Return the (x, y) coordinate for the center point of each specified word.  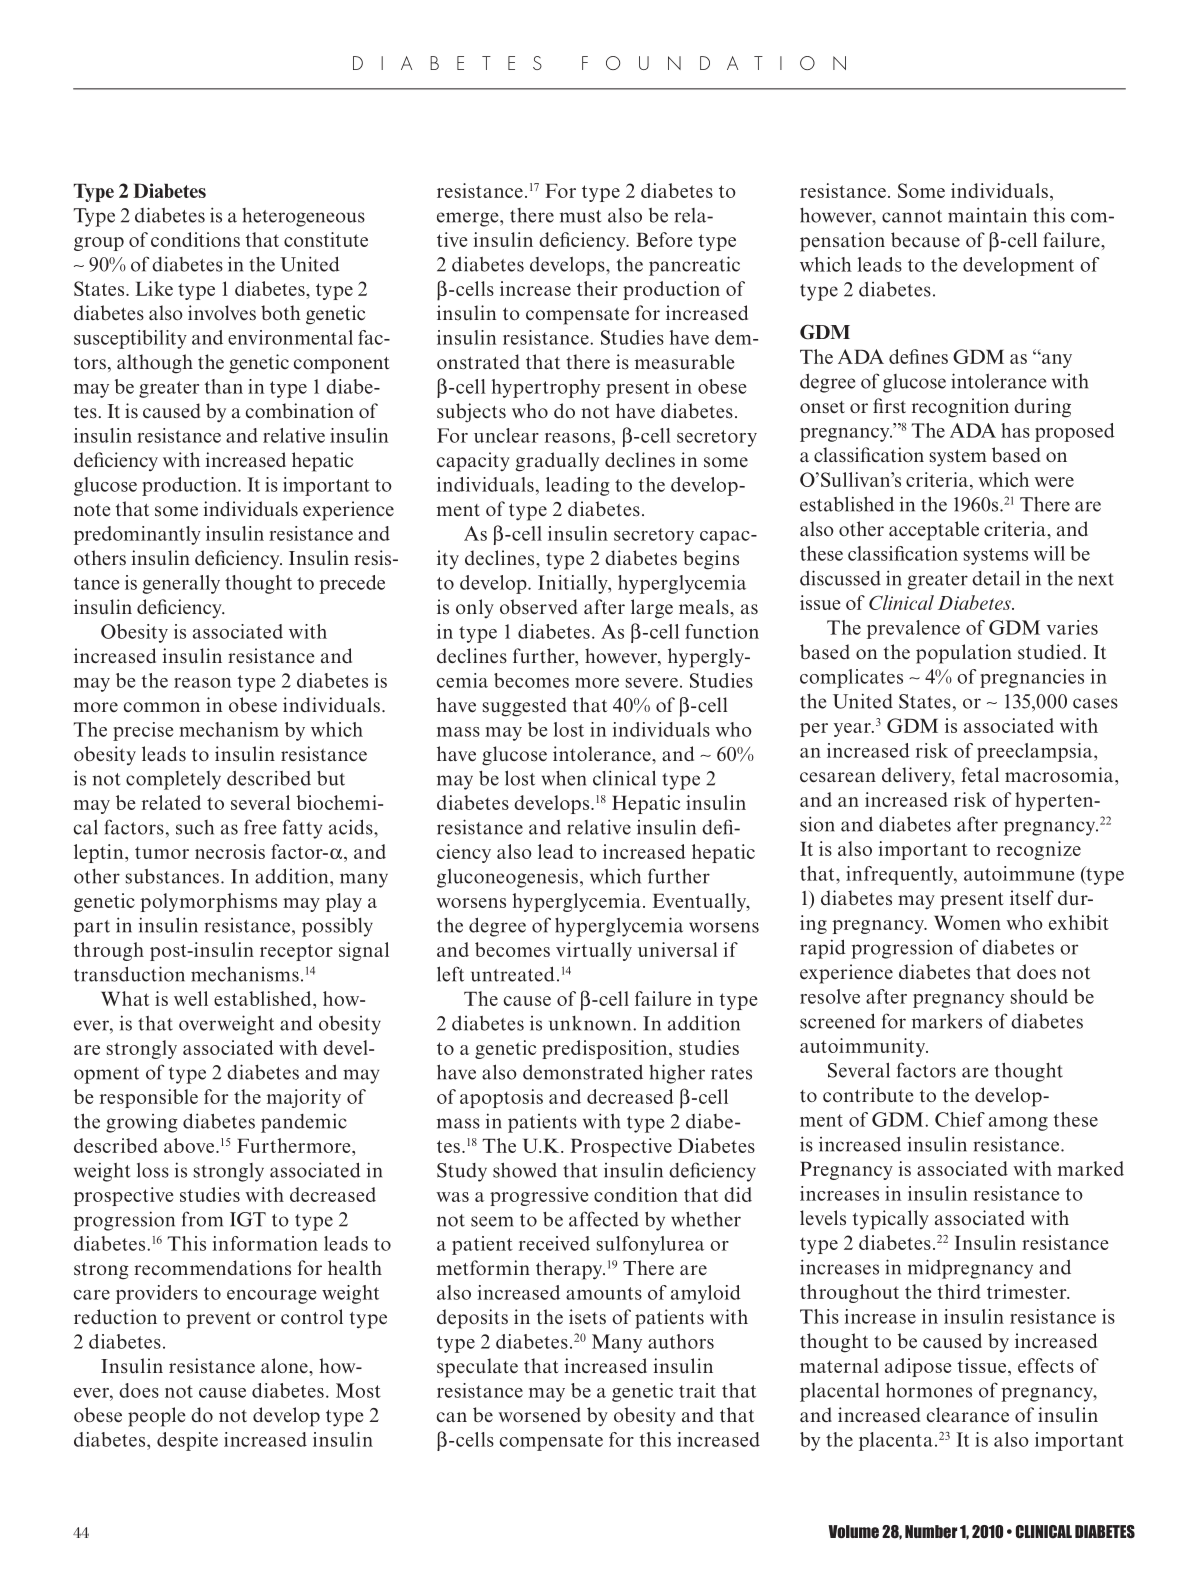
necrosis (230, 851)
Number (931, 1531)
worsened (540, 1415)
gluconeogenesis (507, 878)
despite (187, 1441)
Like (154, 288)
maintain (987, 215)
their (597, 288)
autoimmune (1019, 873)
